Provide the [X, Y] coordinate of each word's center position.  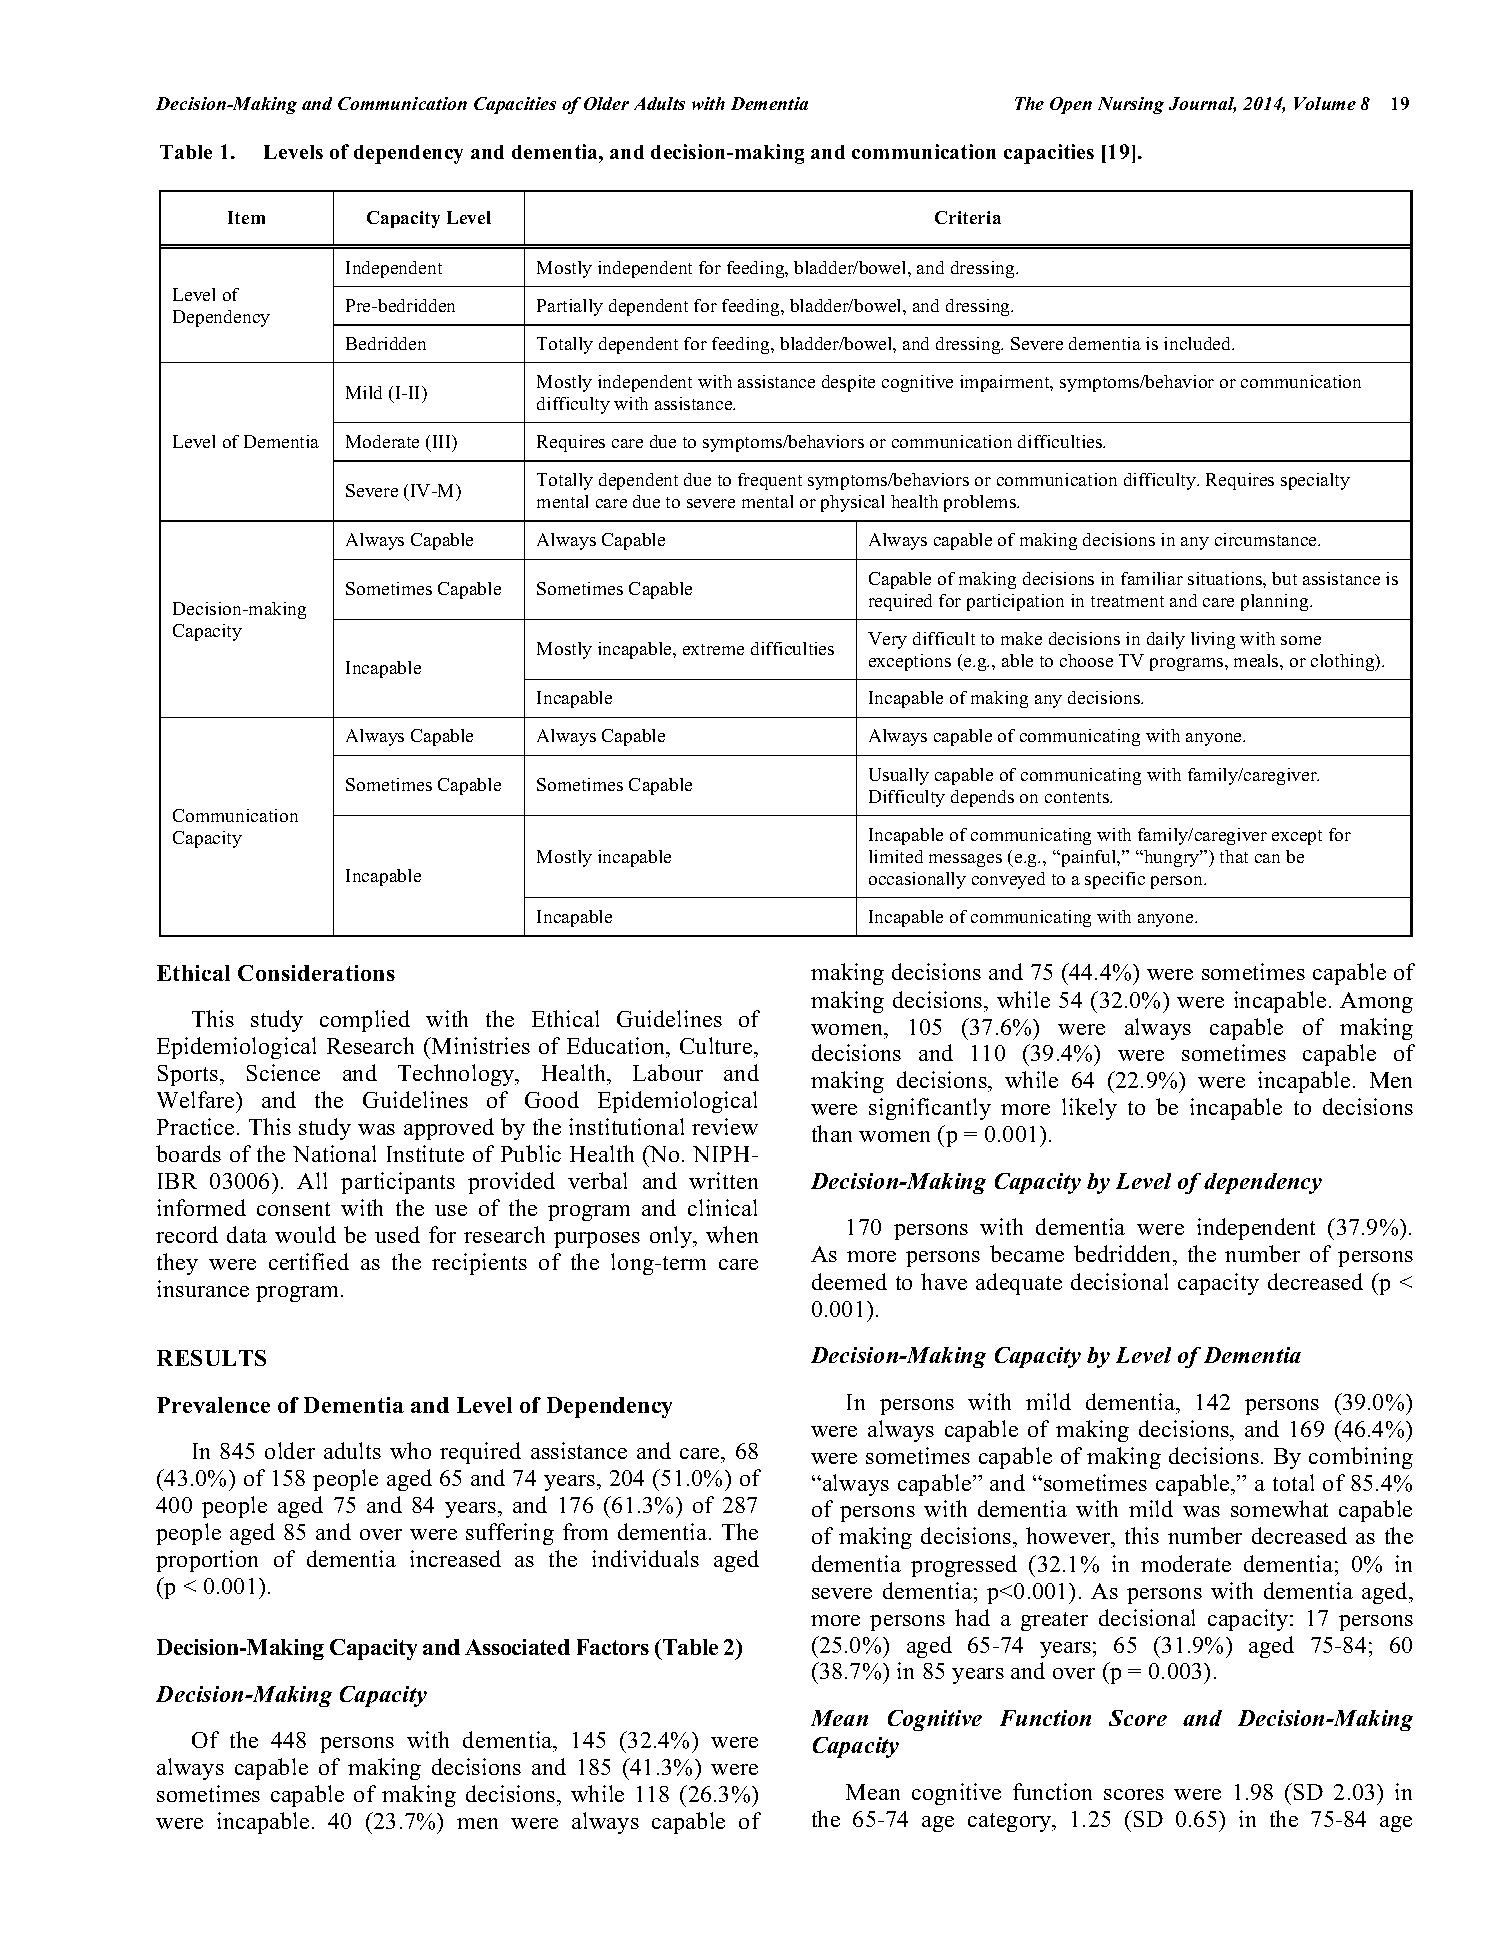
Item [246, 217]
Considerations [316, 973]
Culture [717, 1045]
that [1234, 856]
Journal [1202, 105]
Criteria [968, 217]
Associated [517, 1647]
